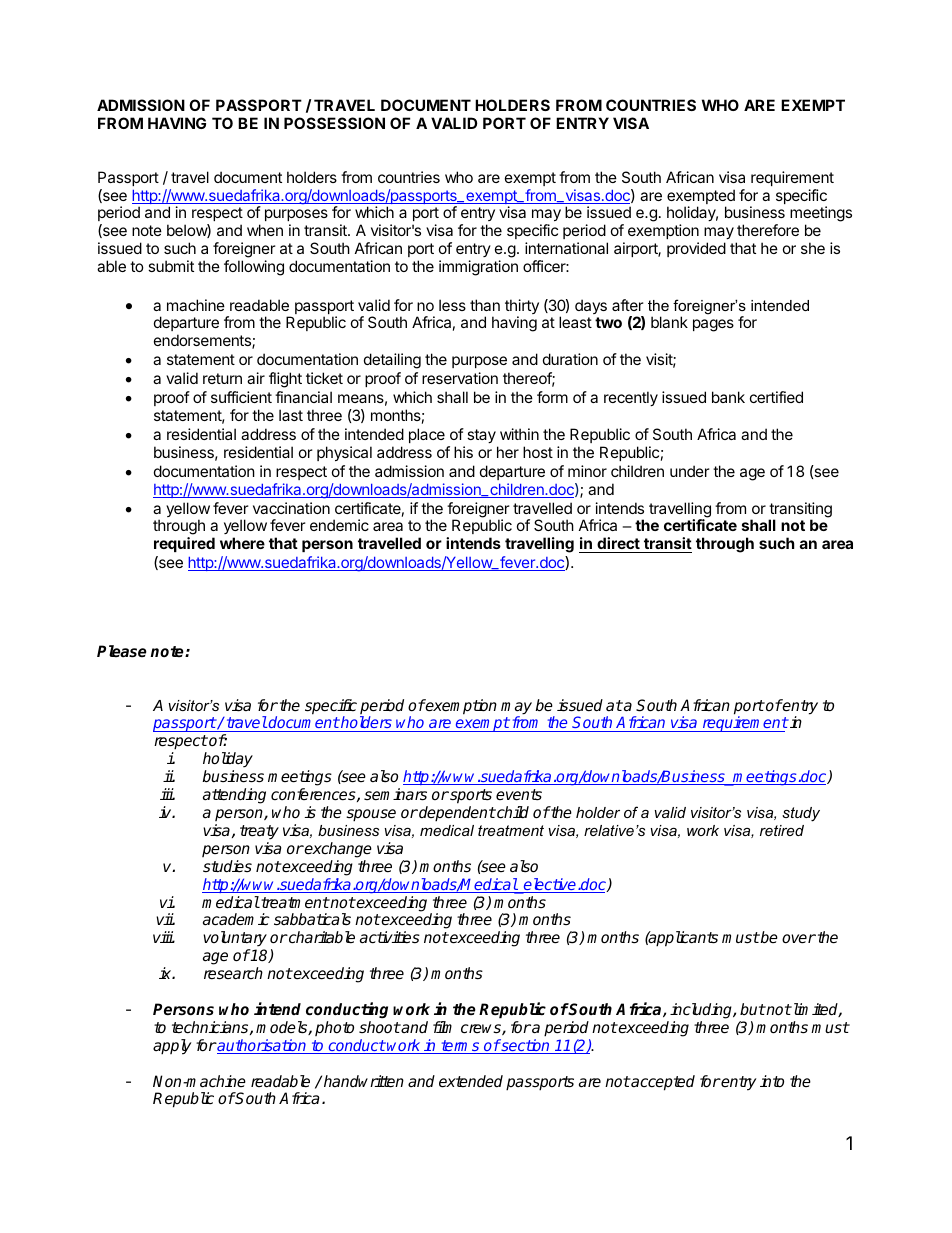  I want to click on endorsements, so click(203, 341).
